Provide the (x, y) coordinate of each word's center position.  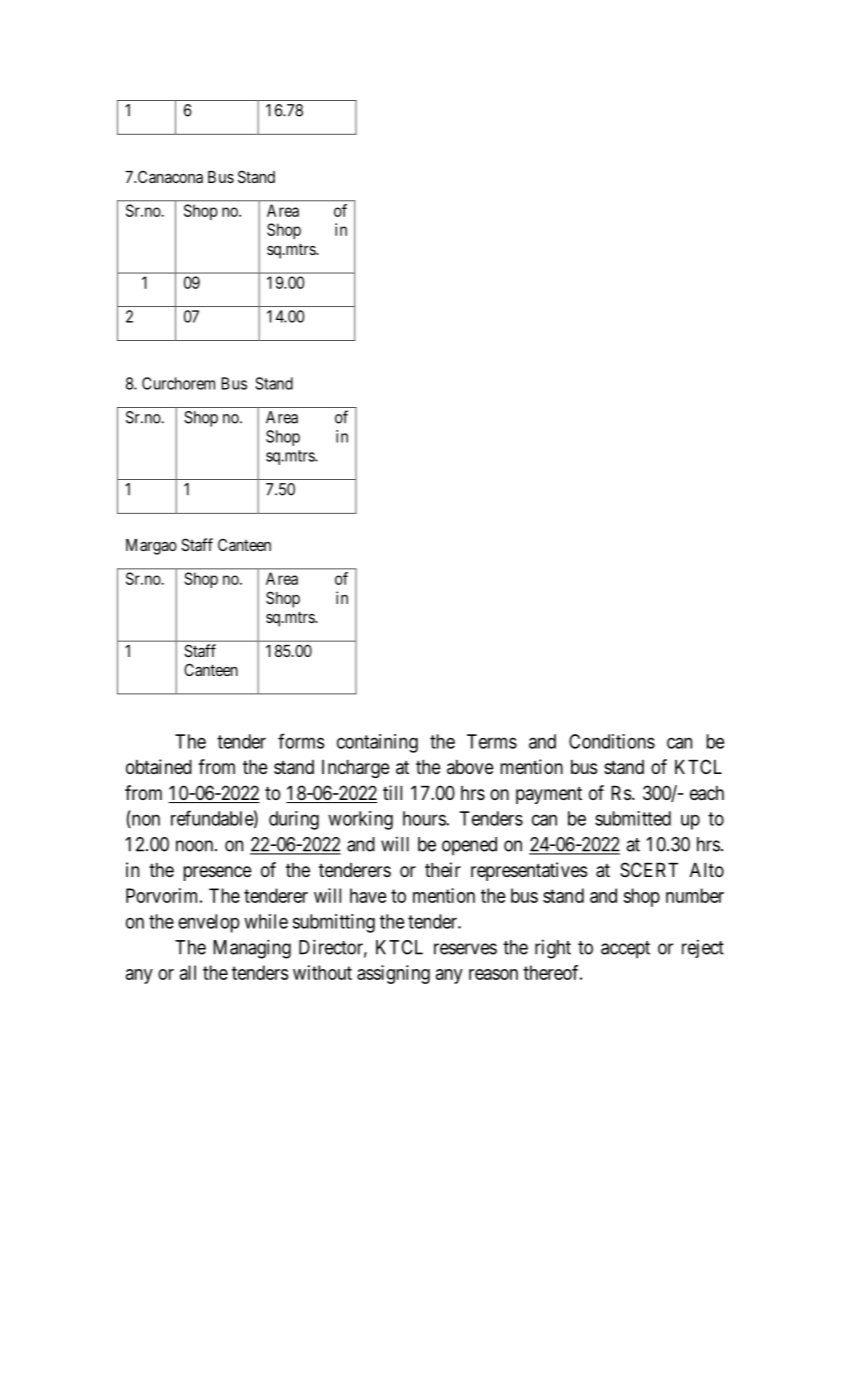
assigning (393, 974)
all (188, 972)
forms (301, 741)
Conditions (612, 741)
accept (625, 950)
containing (377, 743)
